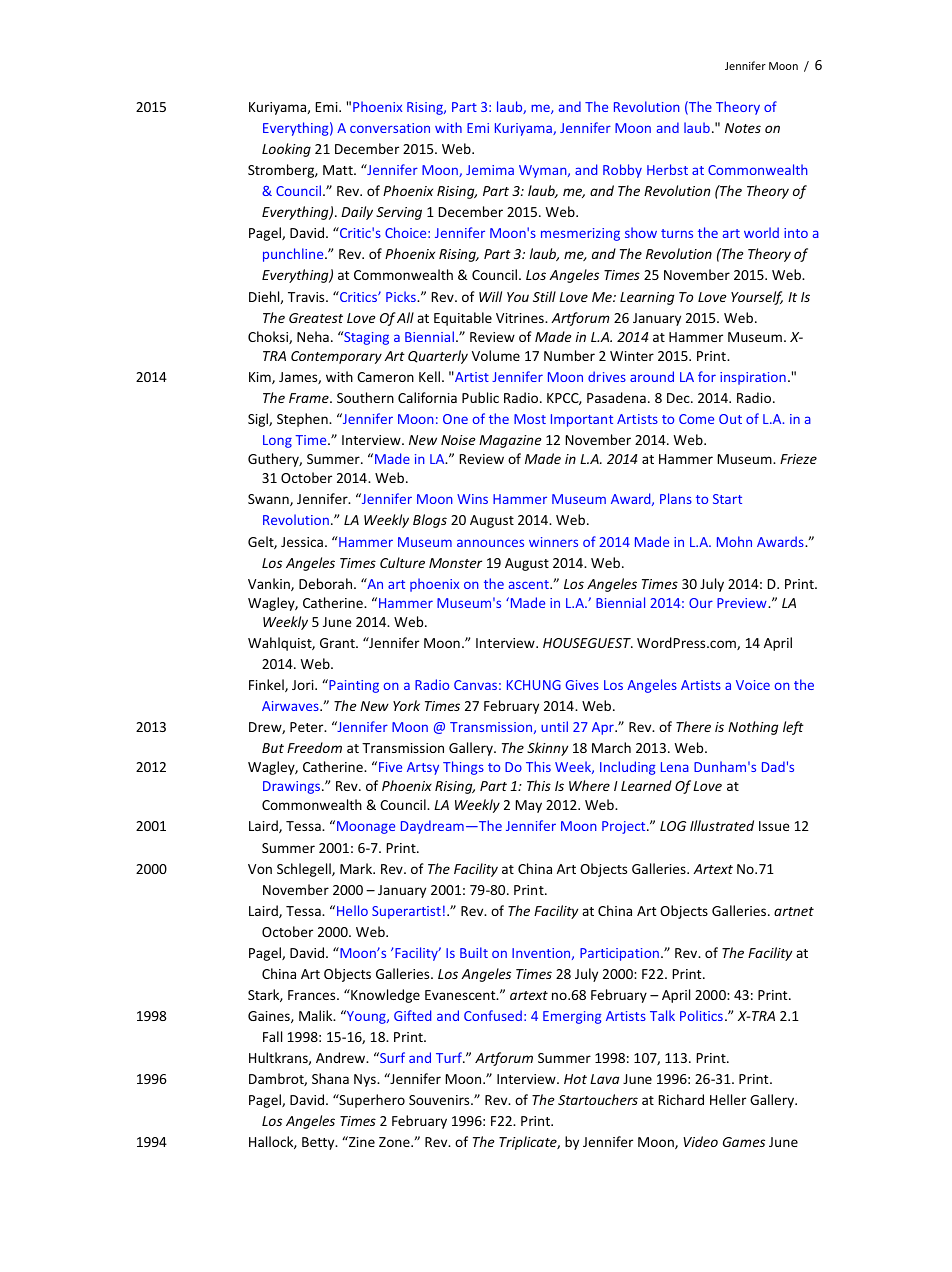 This screenshot has height=1272, width=952. Describe the element at coordinates (530, 419) in the screenshot. I see `Most` at that location.
